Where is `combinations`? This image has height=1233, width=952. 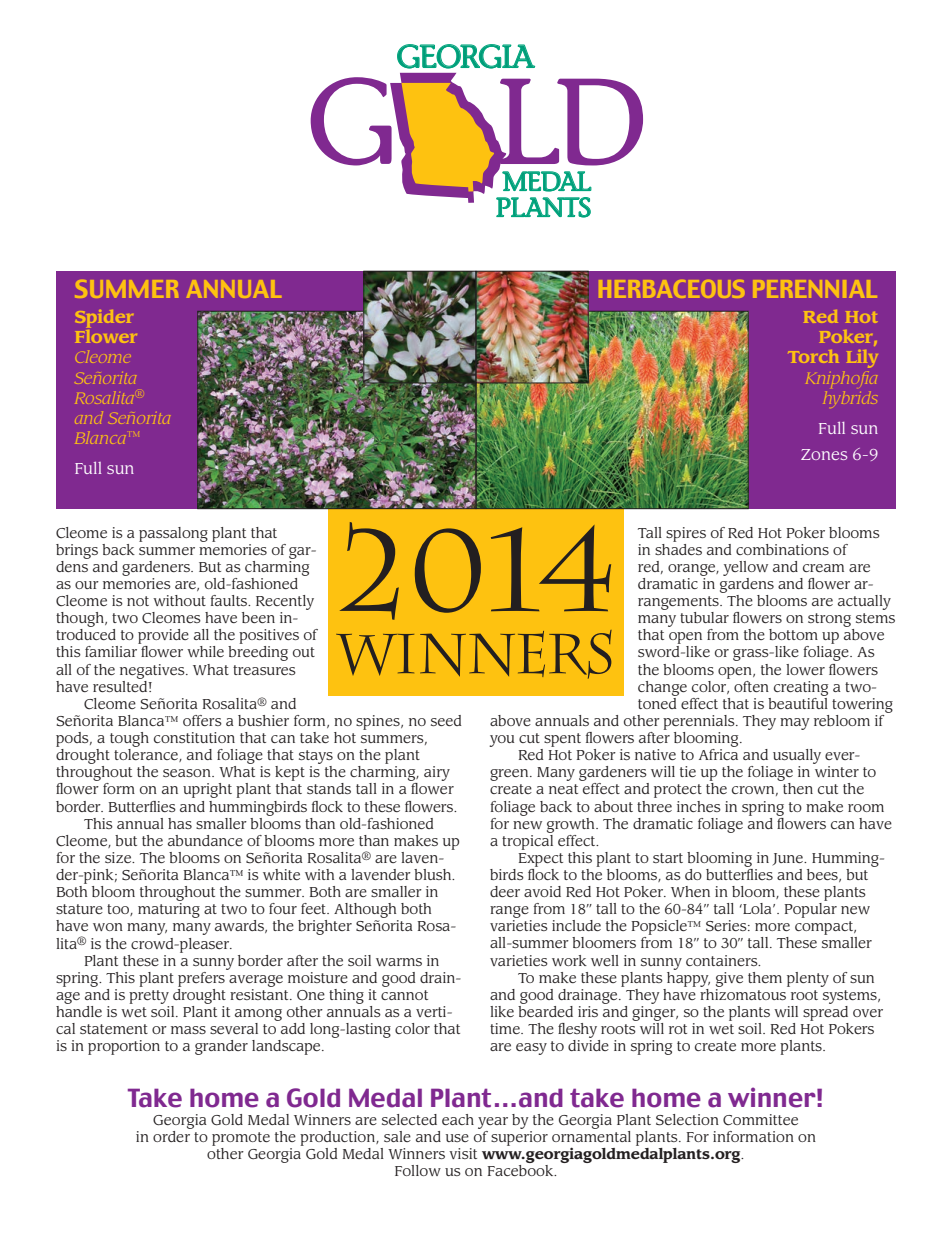
combinations is located at coordinates (782, 549).
